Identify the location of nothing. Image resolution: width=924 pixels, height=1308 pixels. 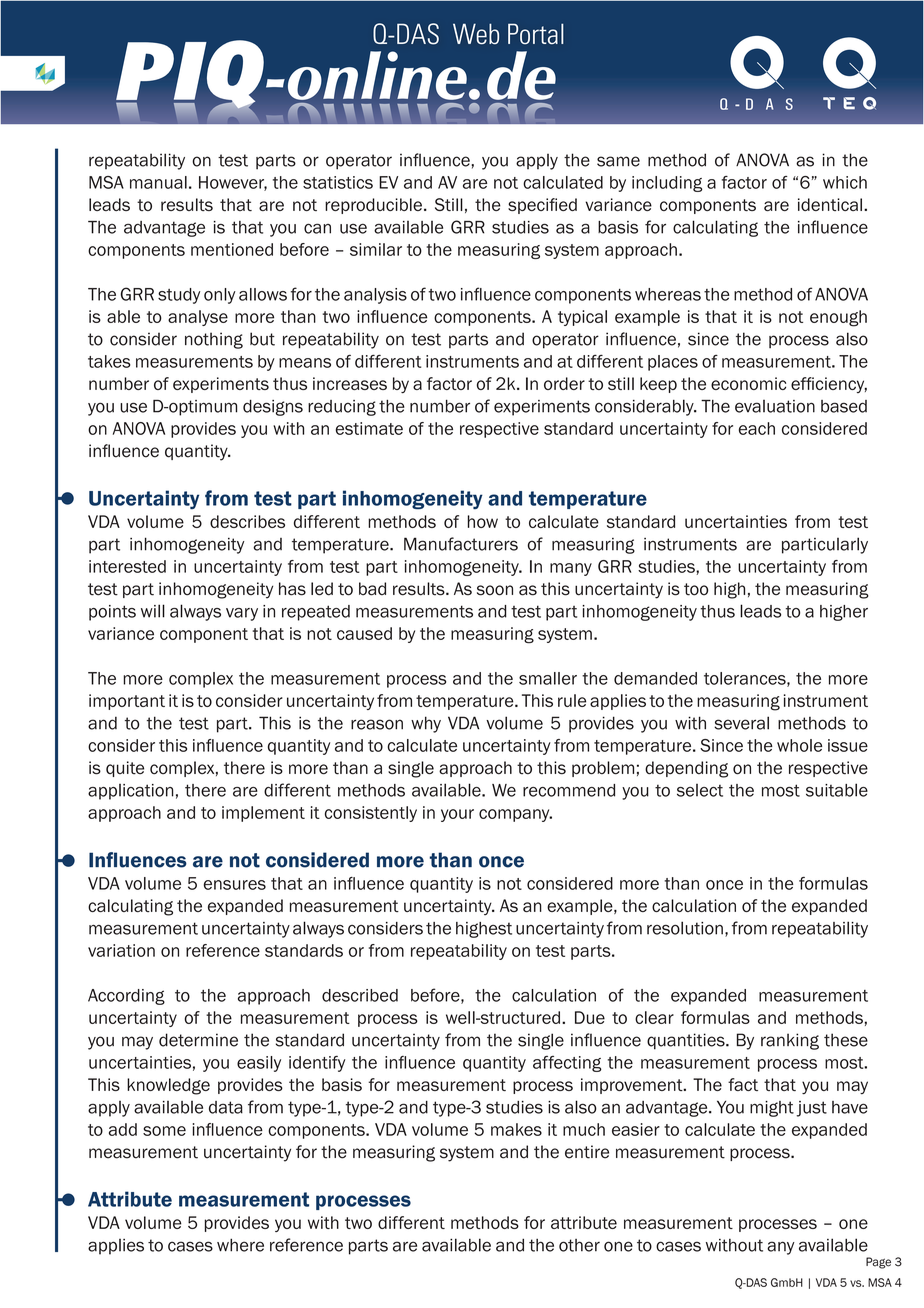
(214, 340).
